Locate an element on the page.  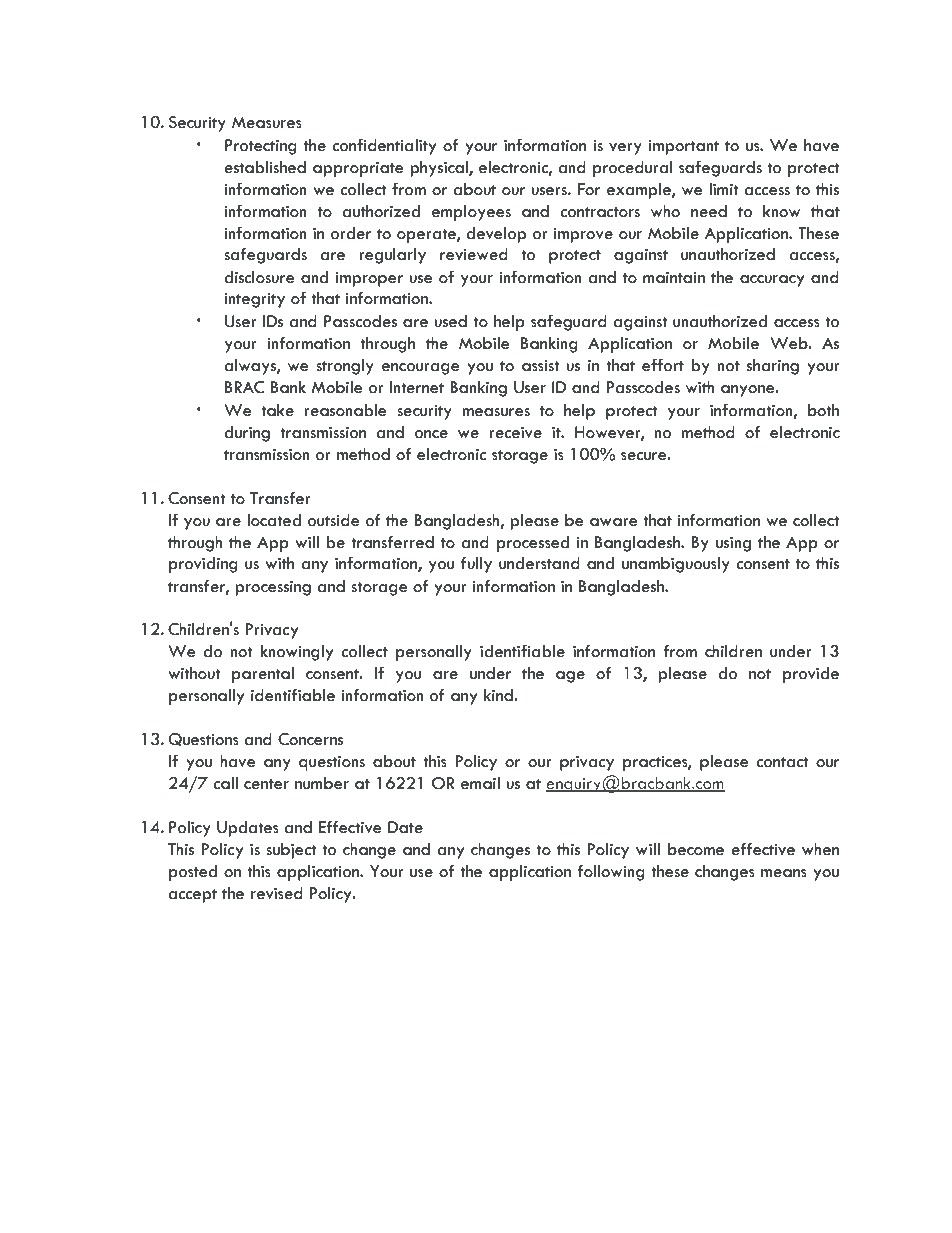
established is located at coordinates (265, 167).
